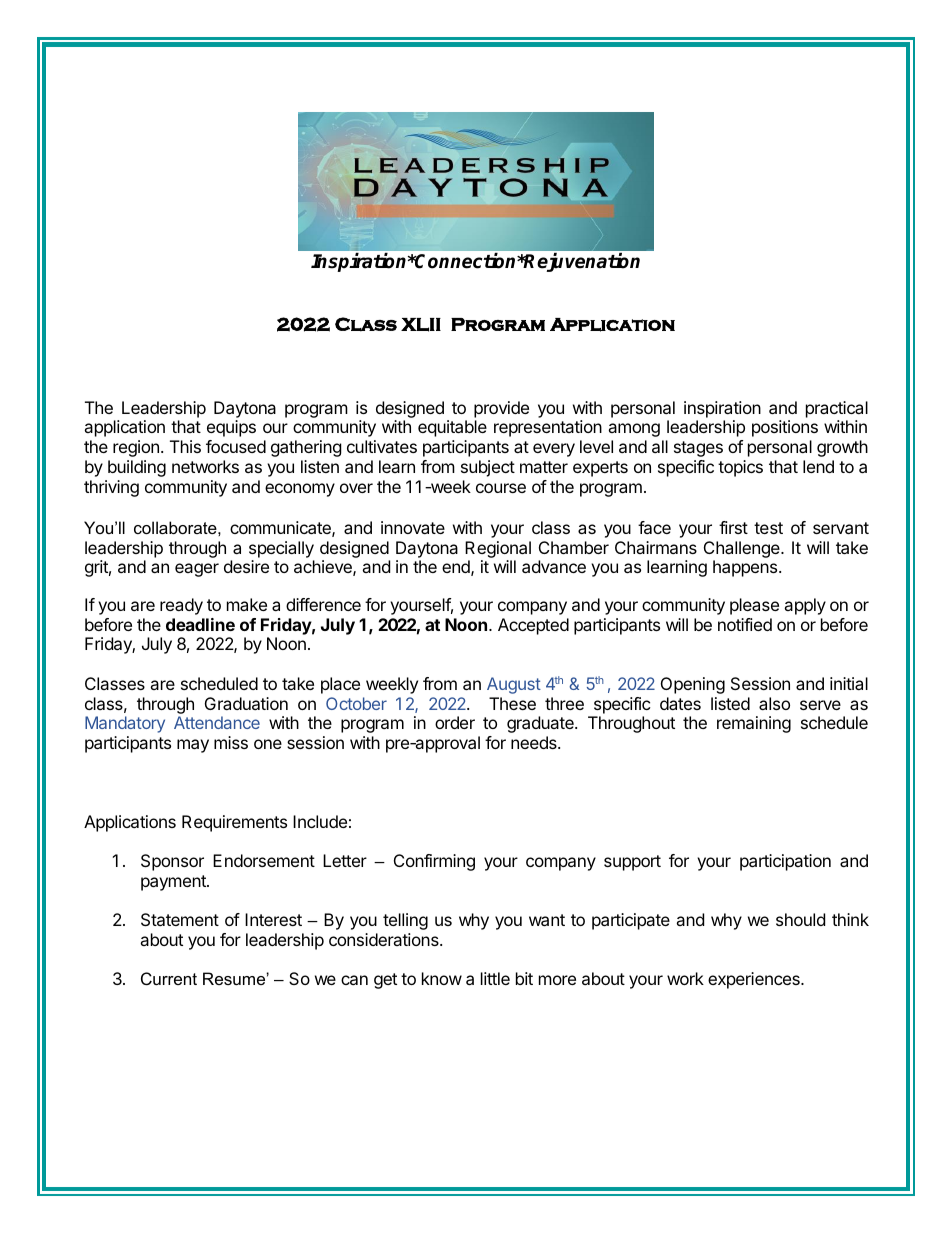 This image has height=1233, width=952. Describe the element at coordinates (169, 978) in the image. I see `Current` at that location.
